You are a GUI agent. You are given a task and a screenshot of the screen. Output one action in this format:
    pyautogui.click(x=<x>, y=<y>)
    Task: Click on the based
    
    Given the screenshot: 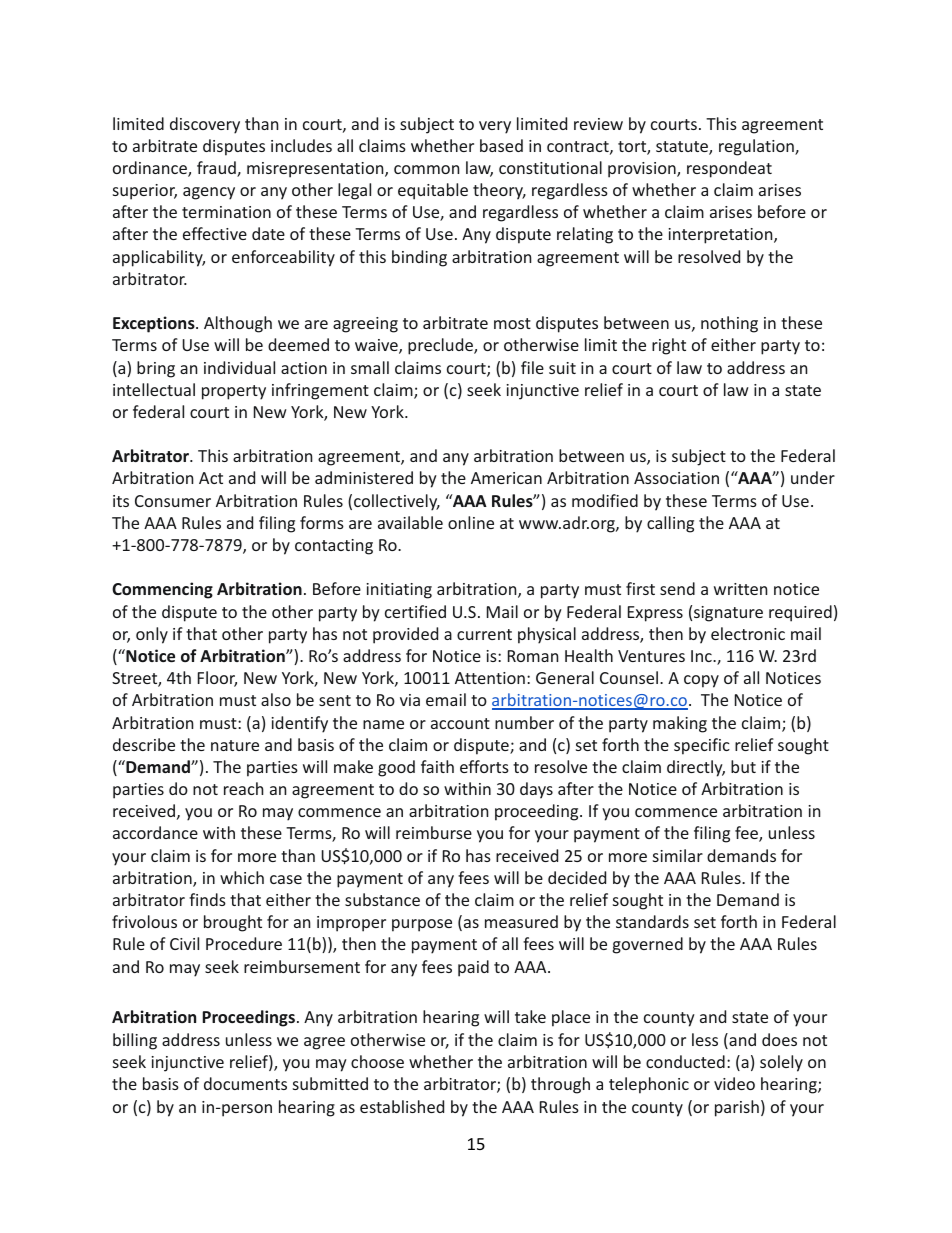 What is the action you would take?
    pyautogui.click(x=501, y=145)
